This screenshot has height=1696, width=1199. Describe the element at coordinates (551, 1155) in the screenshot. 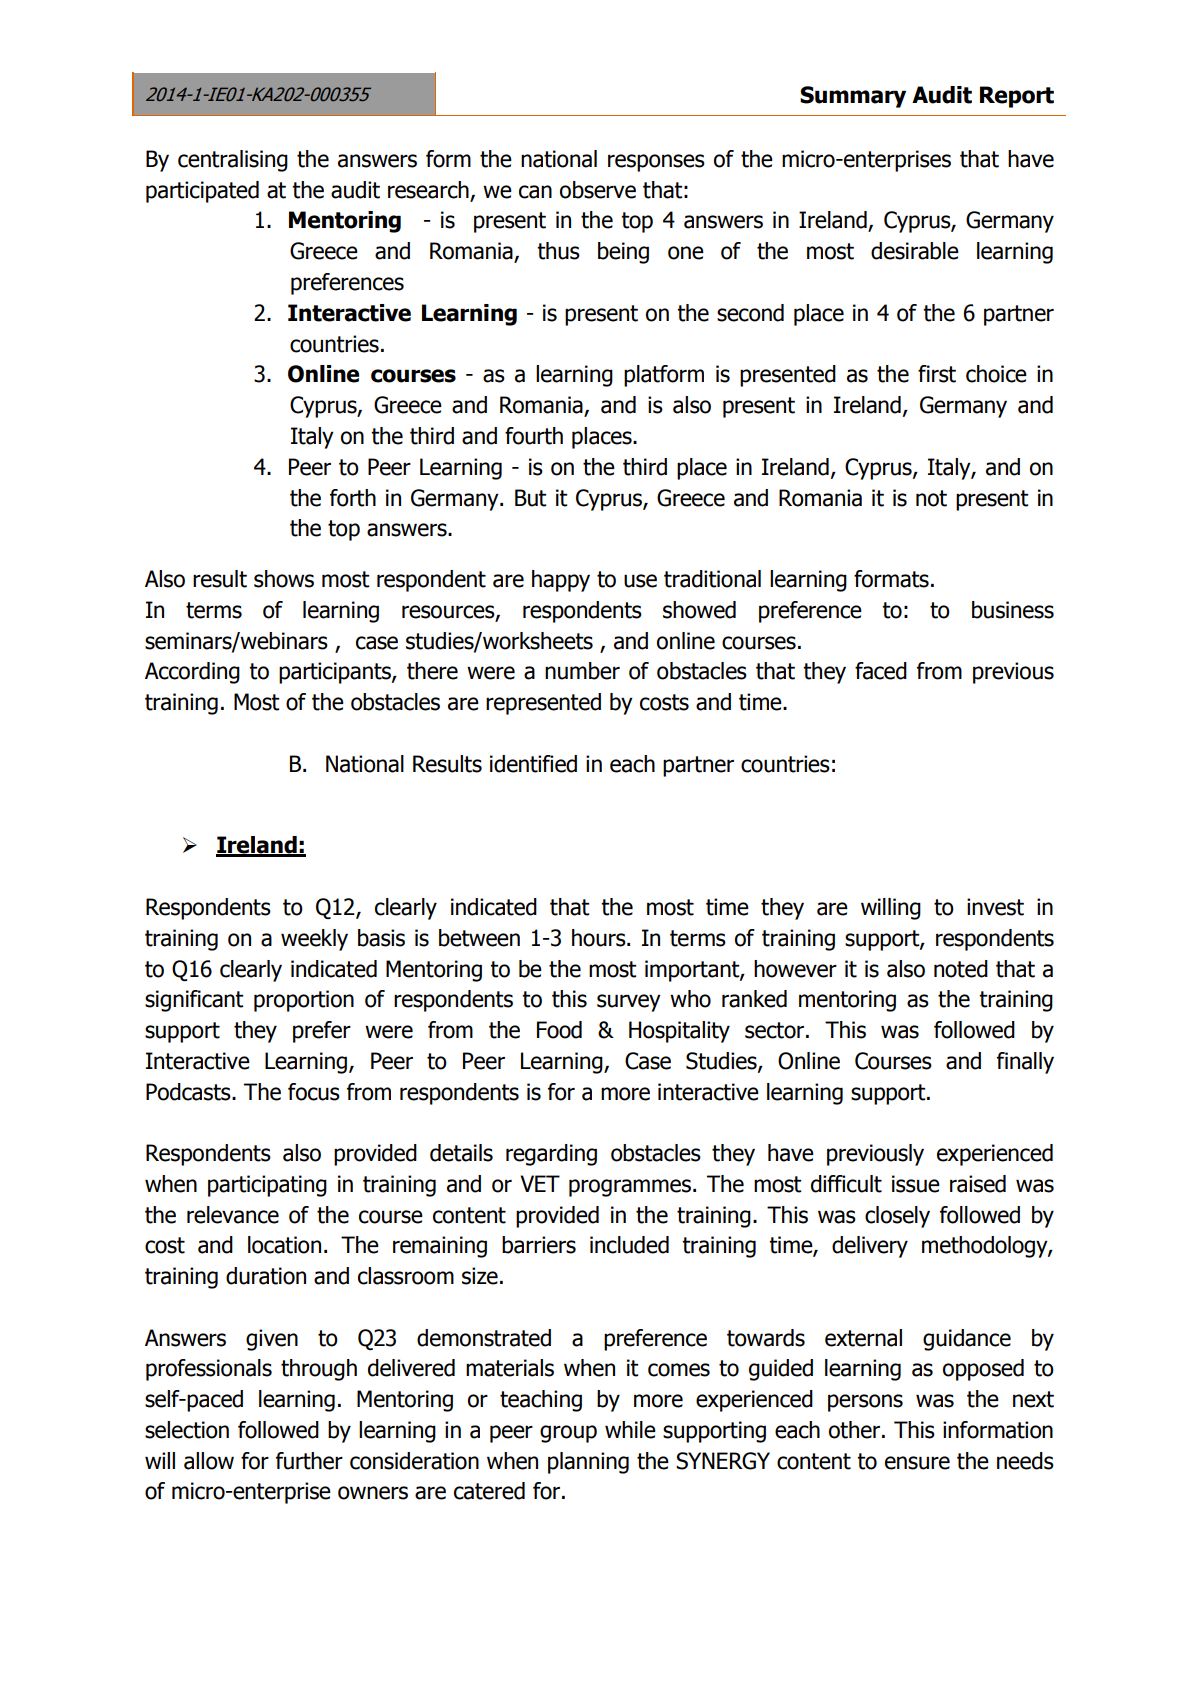

I see `regarding` at that location.
